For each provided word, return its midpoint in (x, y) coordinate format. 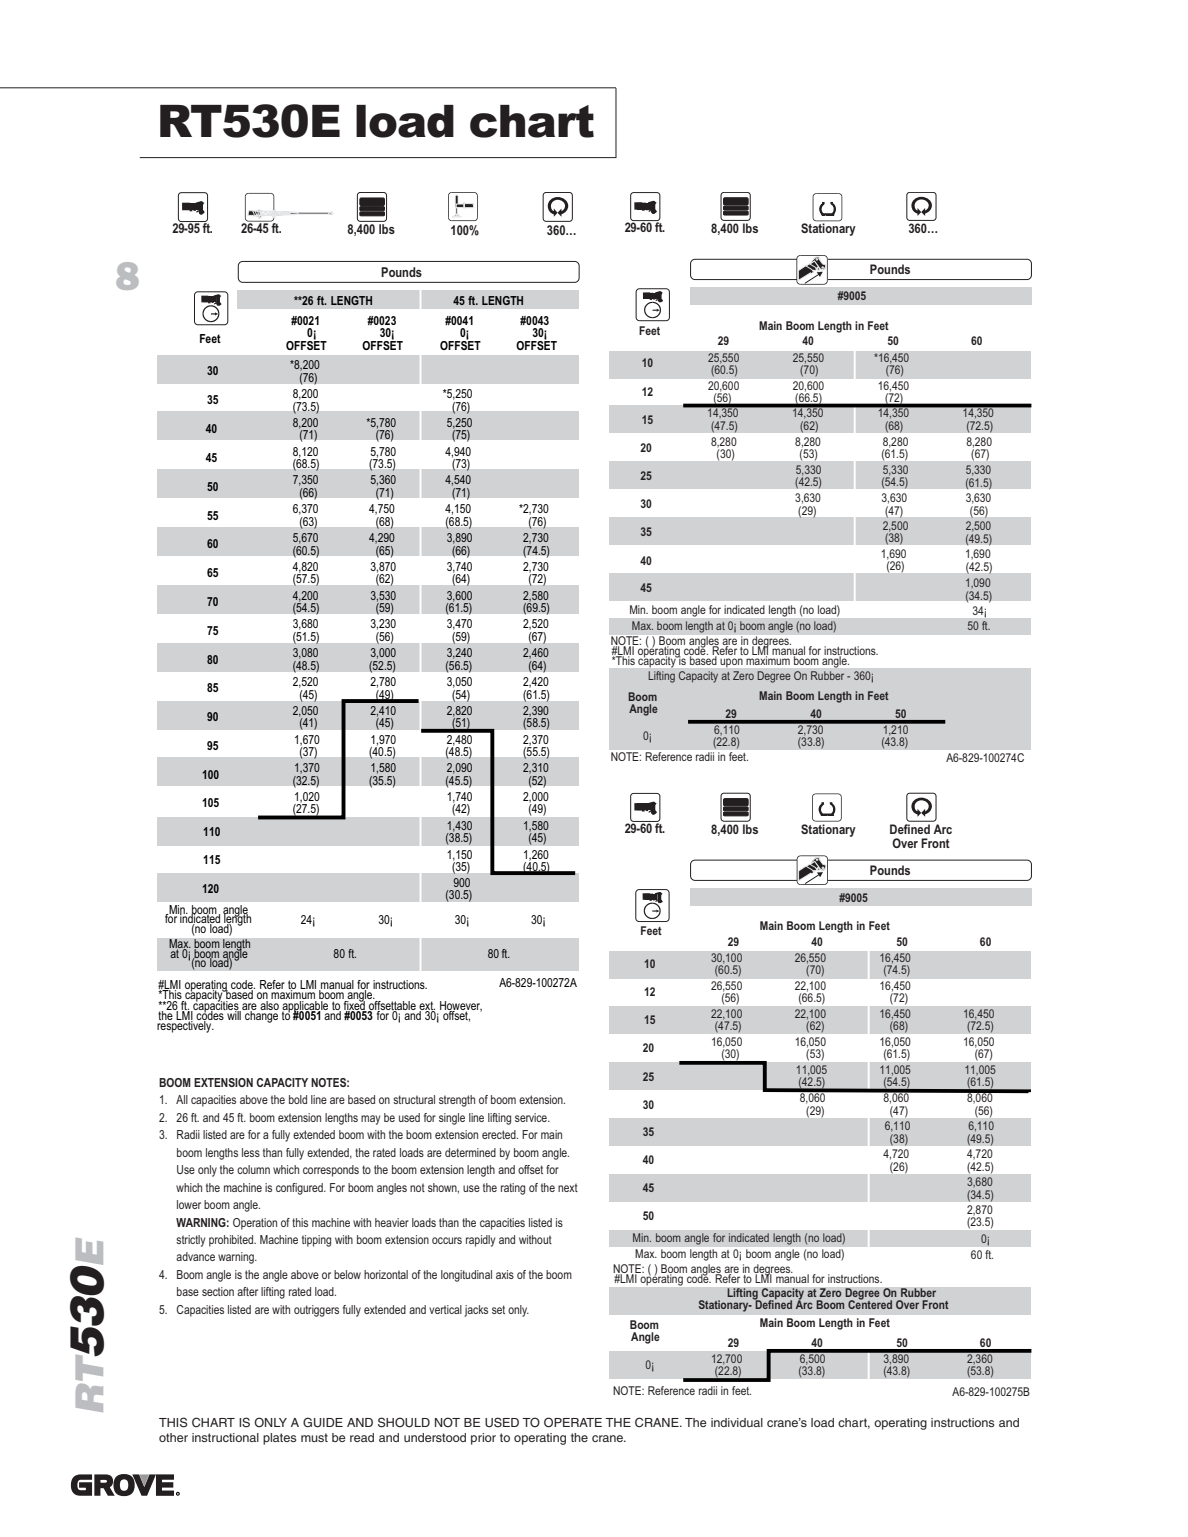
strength (457, 1101)
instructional (225, 1437)
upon (731, 663)
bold (298, 1099)
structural (414, 1099)
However (461, 1007)
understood (435, 1437)
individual (737, 1422)
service (532, 1117)
